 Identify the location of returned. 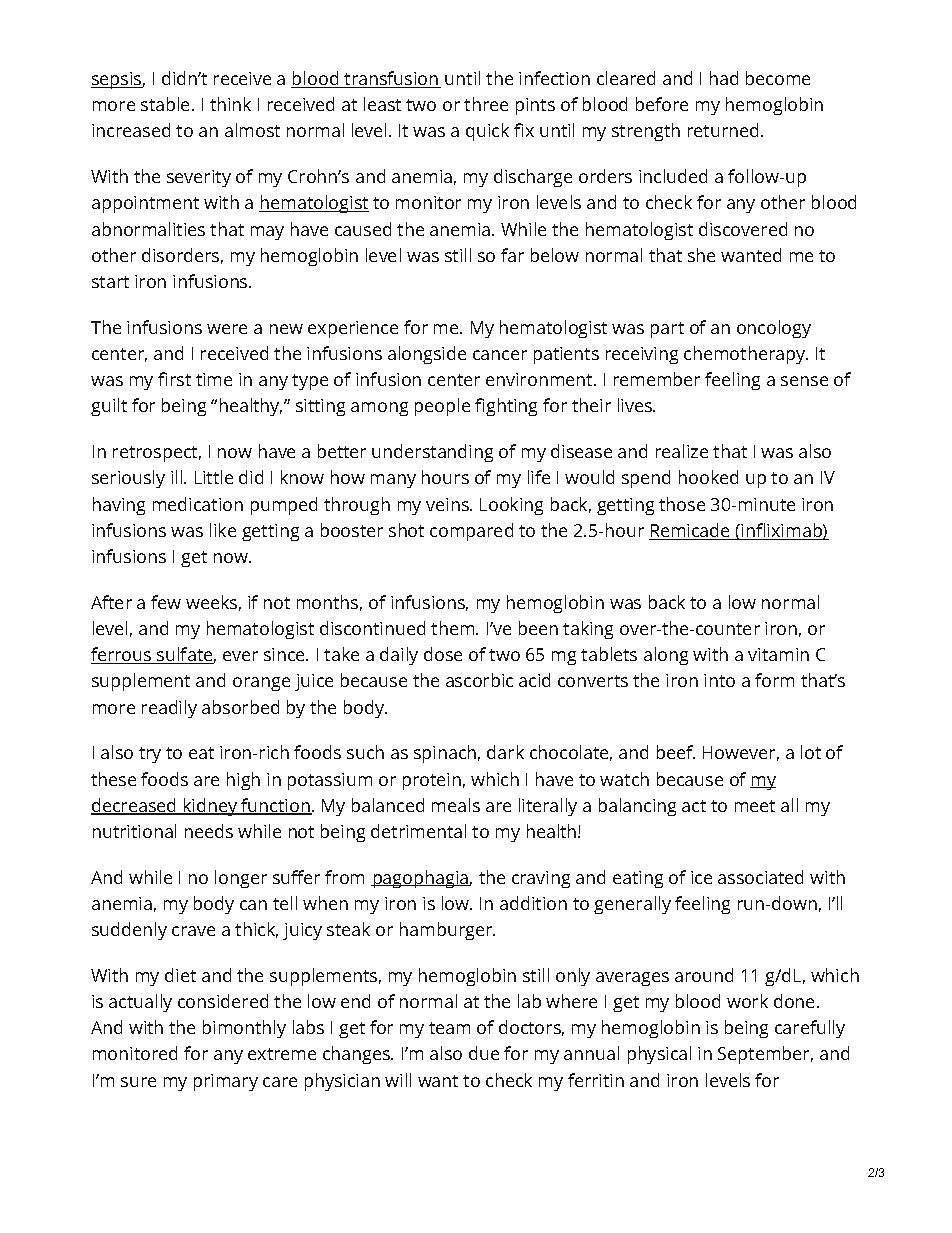
(723, 130).
